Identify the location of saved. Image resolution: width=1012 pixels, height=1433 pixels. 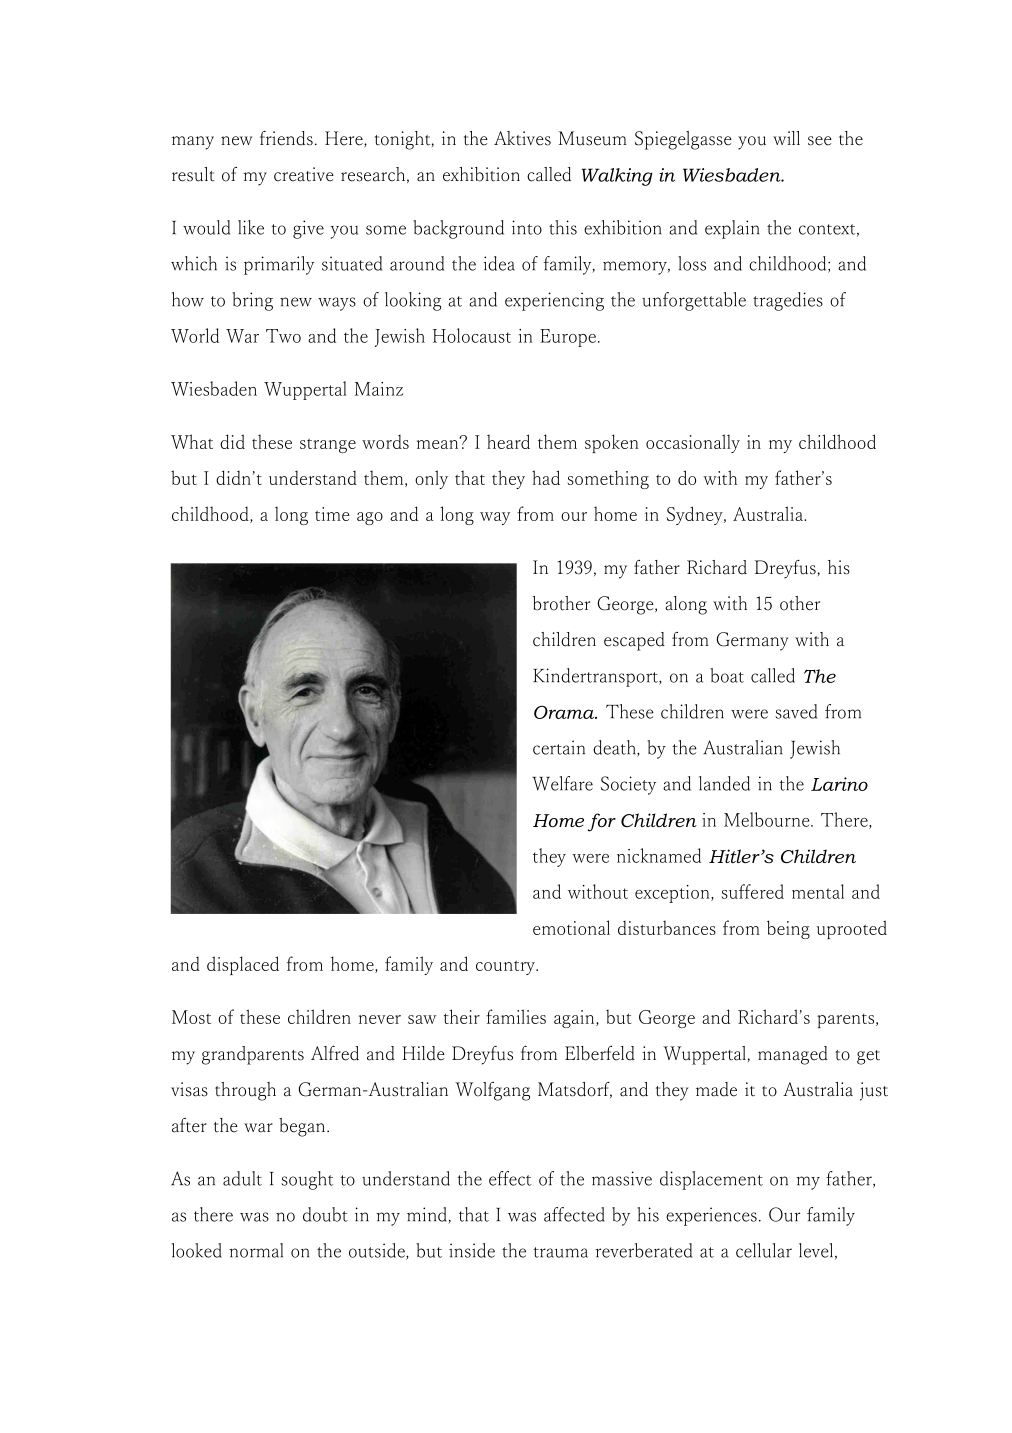
(796, 711).
